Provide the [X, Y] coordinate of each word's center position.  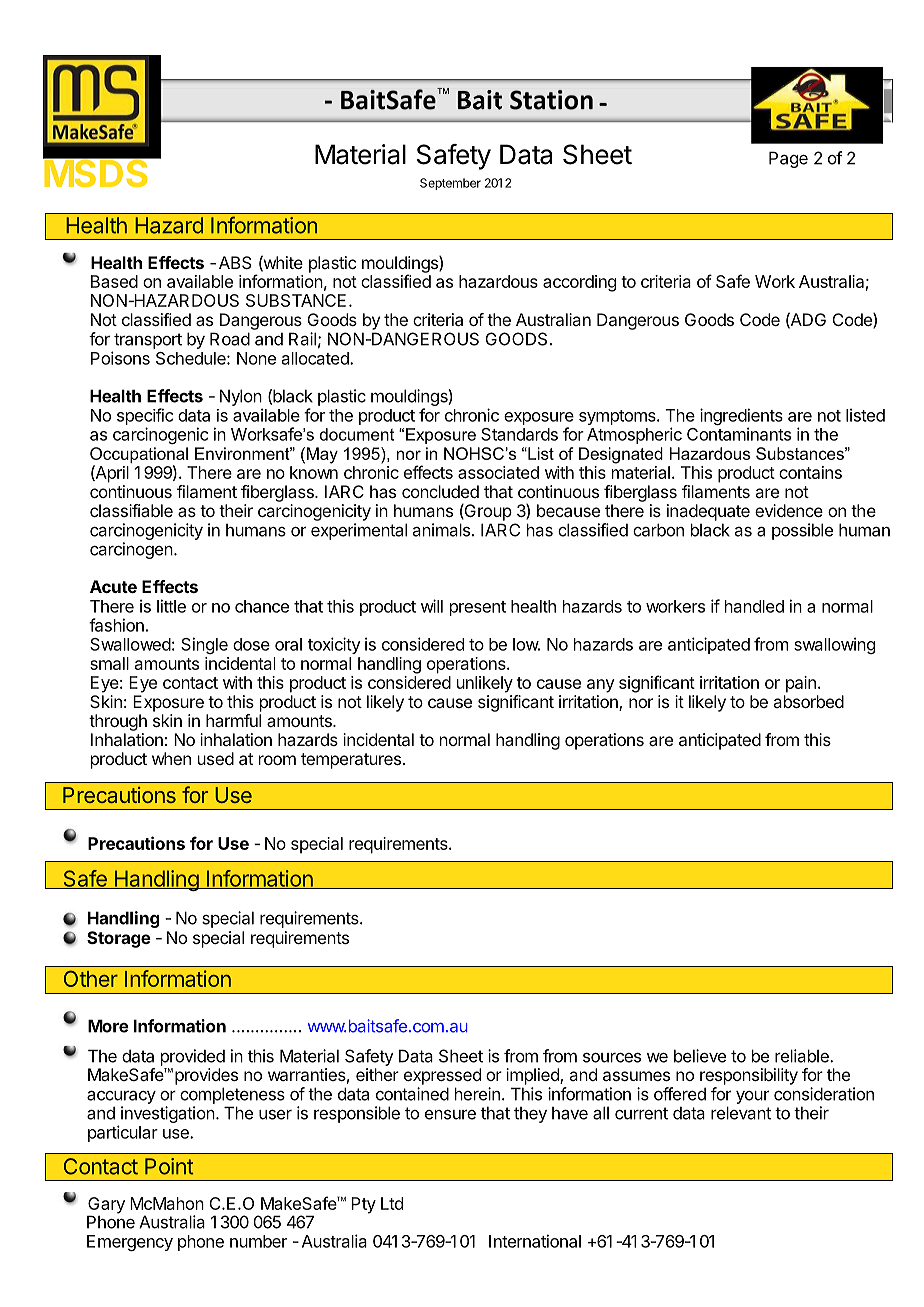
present [478, 608]
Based [114, 281]
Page [788, 159]
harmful [233, 720]
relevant [741, 1113]
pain [801, 684]
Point [169, 1166]
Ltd [392, 1203]
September [450, 184]
